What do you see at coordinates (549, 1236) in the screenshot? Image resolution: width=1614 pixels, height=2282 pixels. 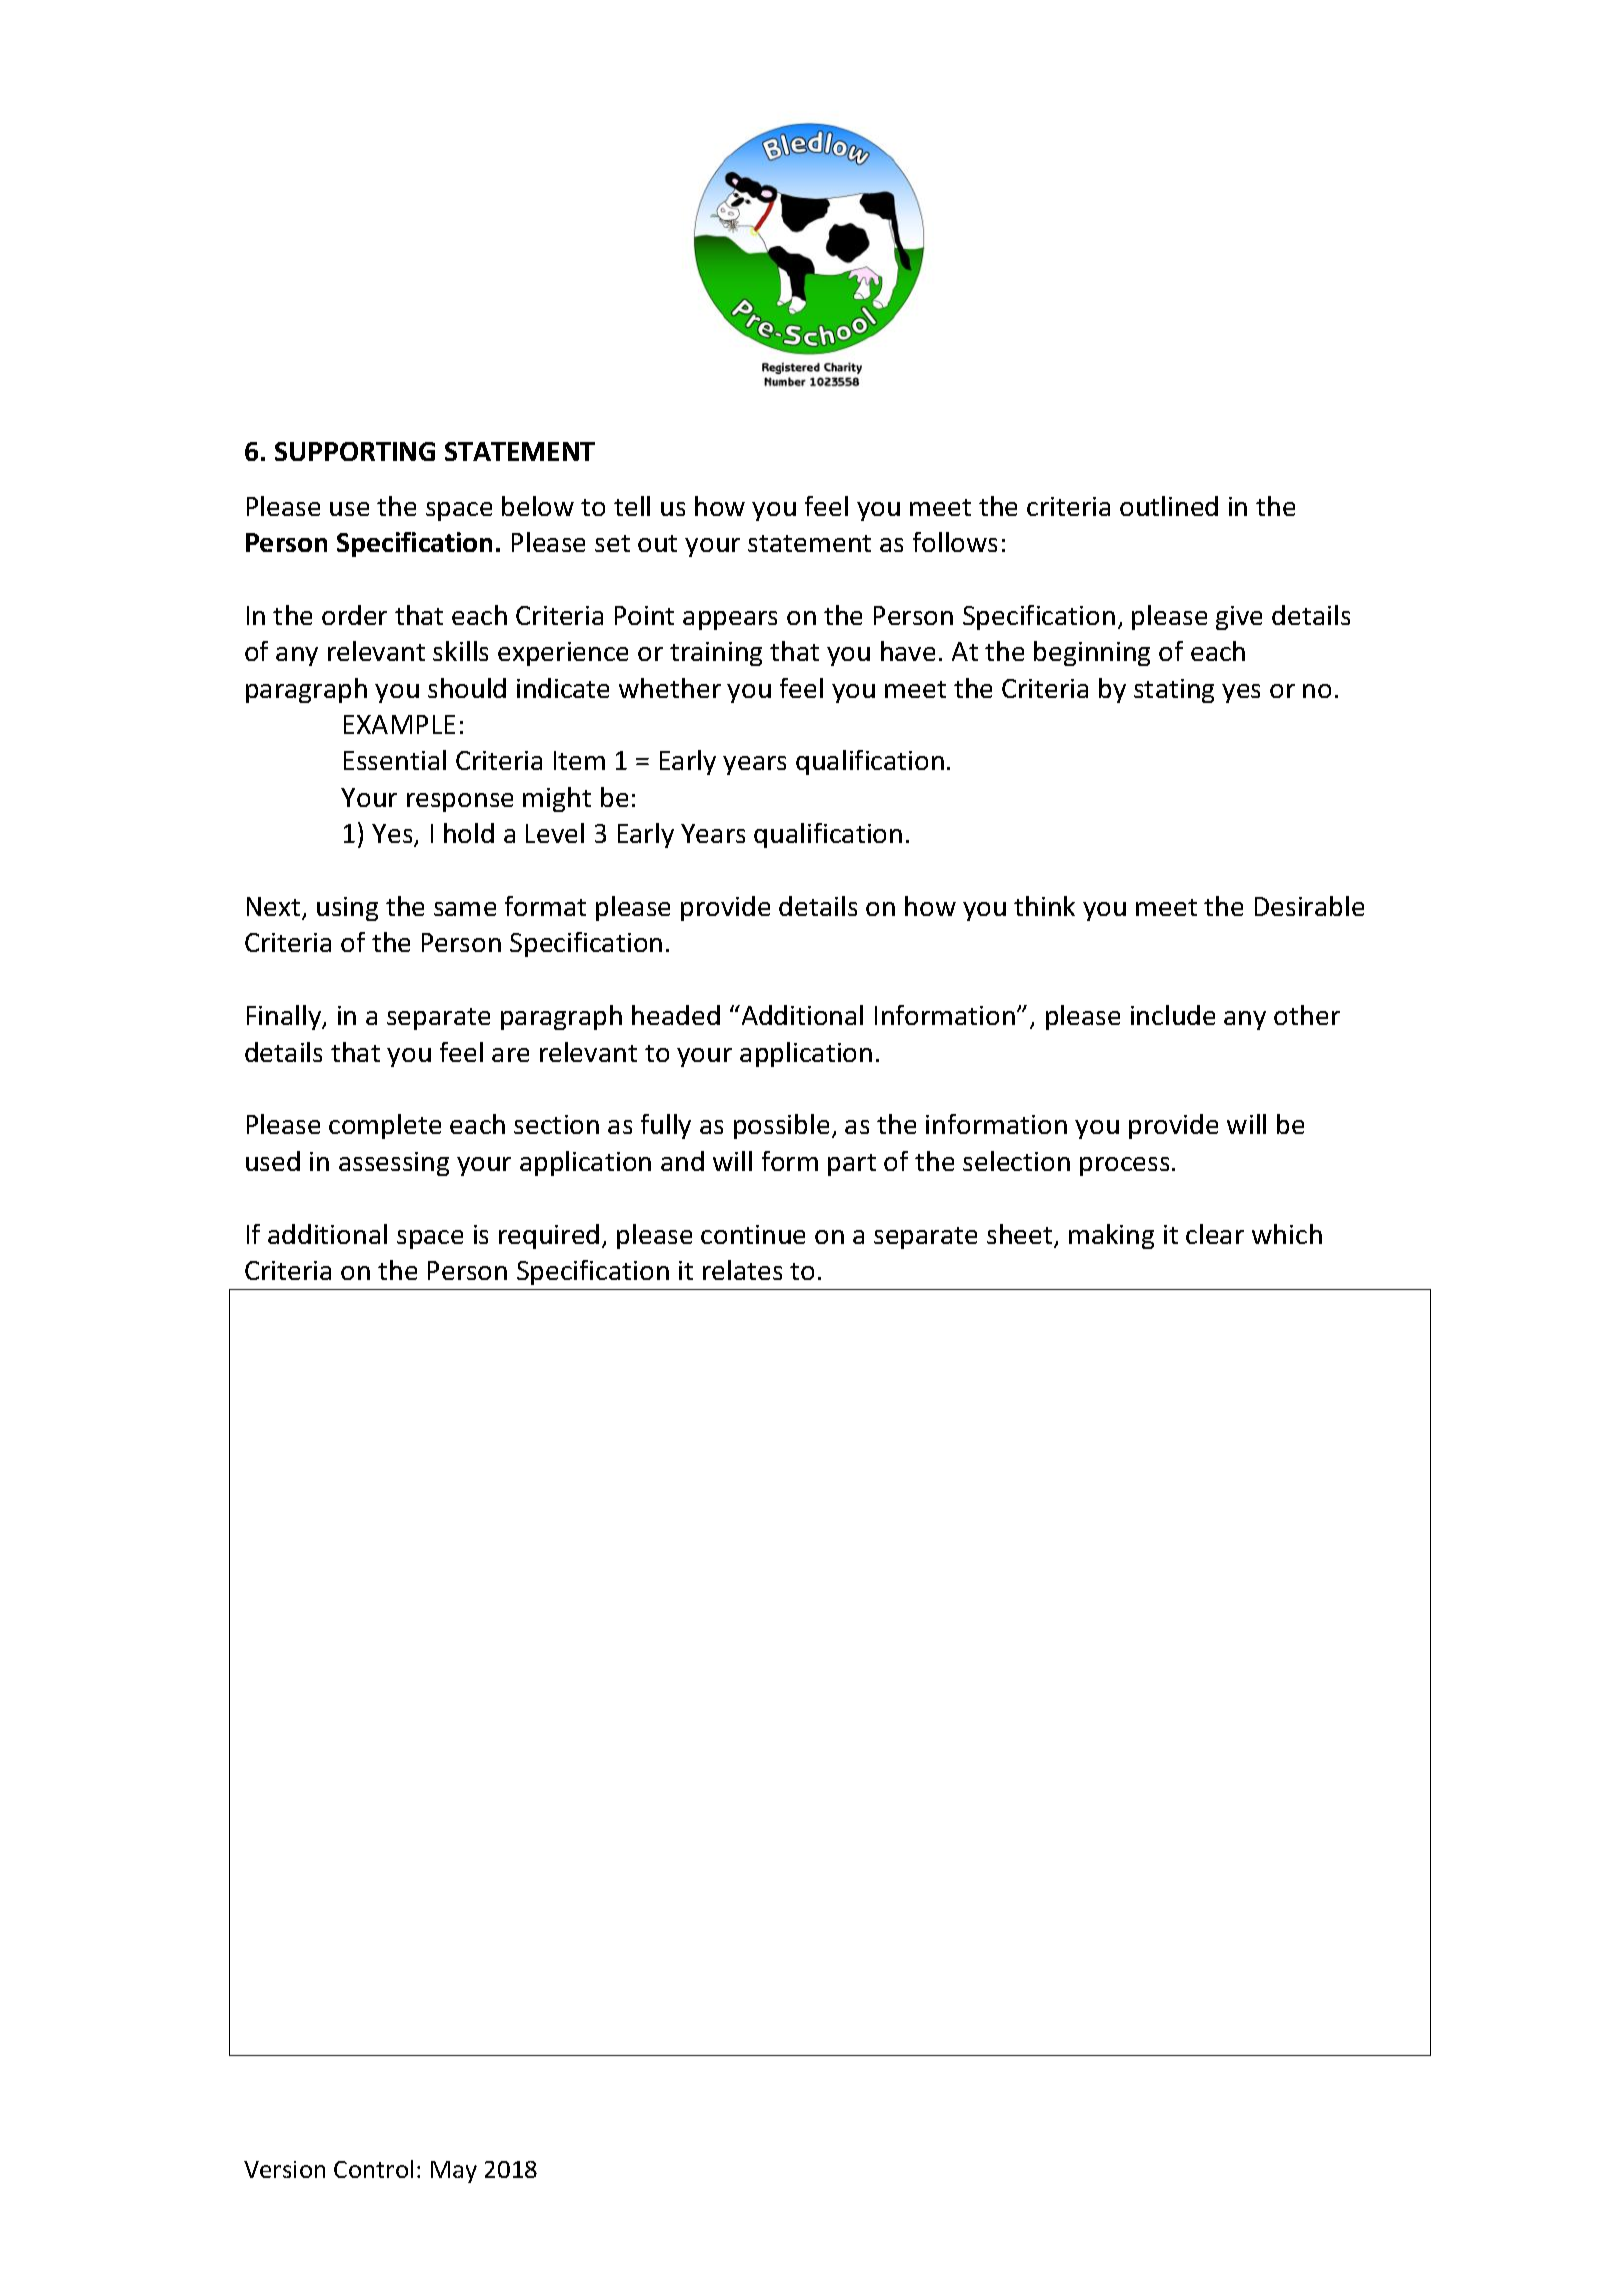 I see `required` at bounding box center [549, 1236].
